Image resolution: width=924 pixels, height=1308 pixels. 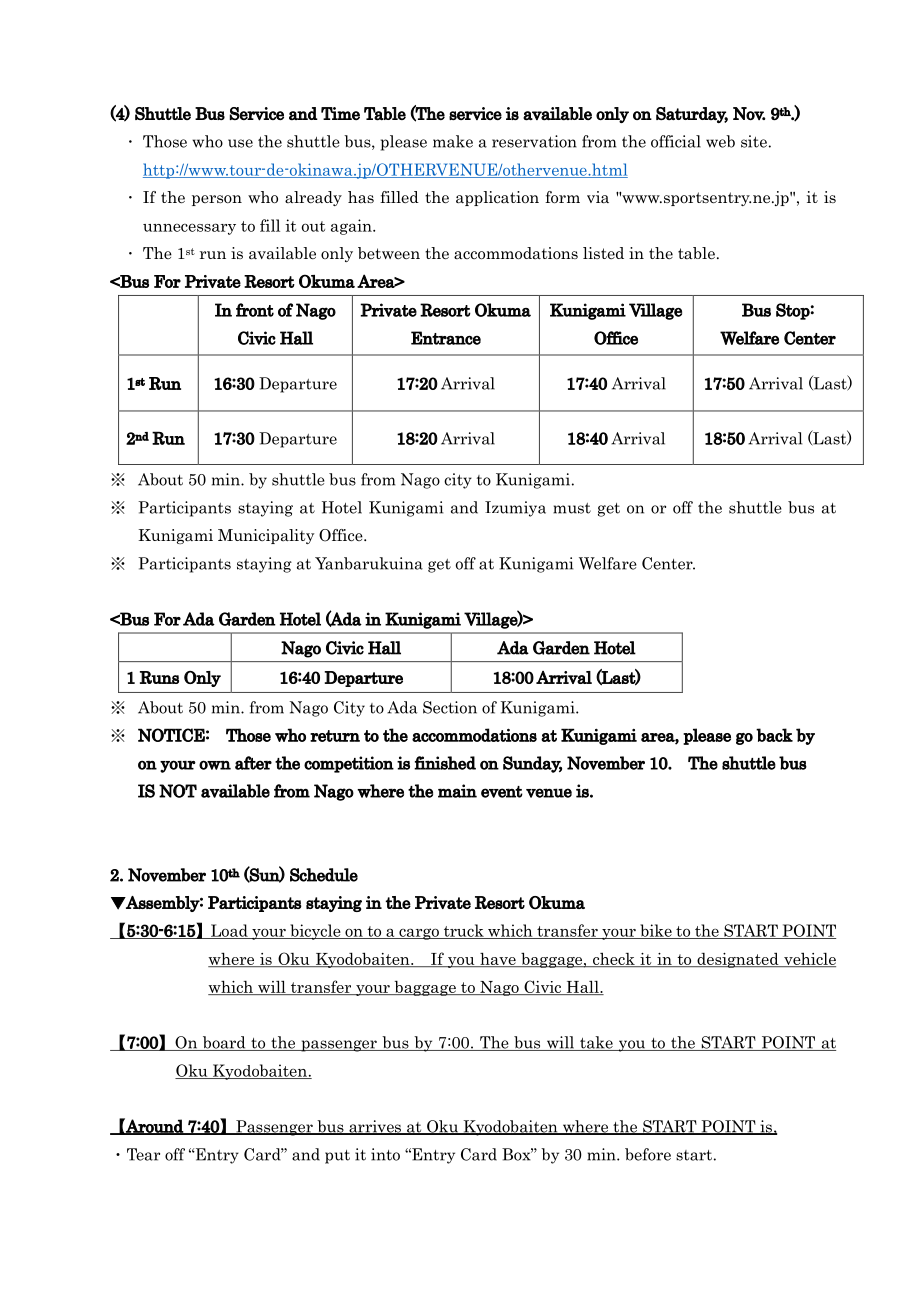 I want to click on web, so click(x=720, y=141).
